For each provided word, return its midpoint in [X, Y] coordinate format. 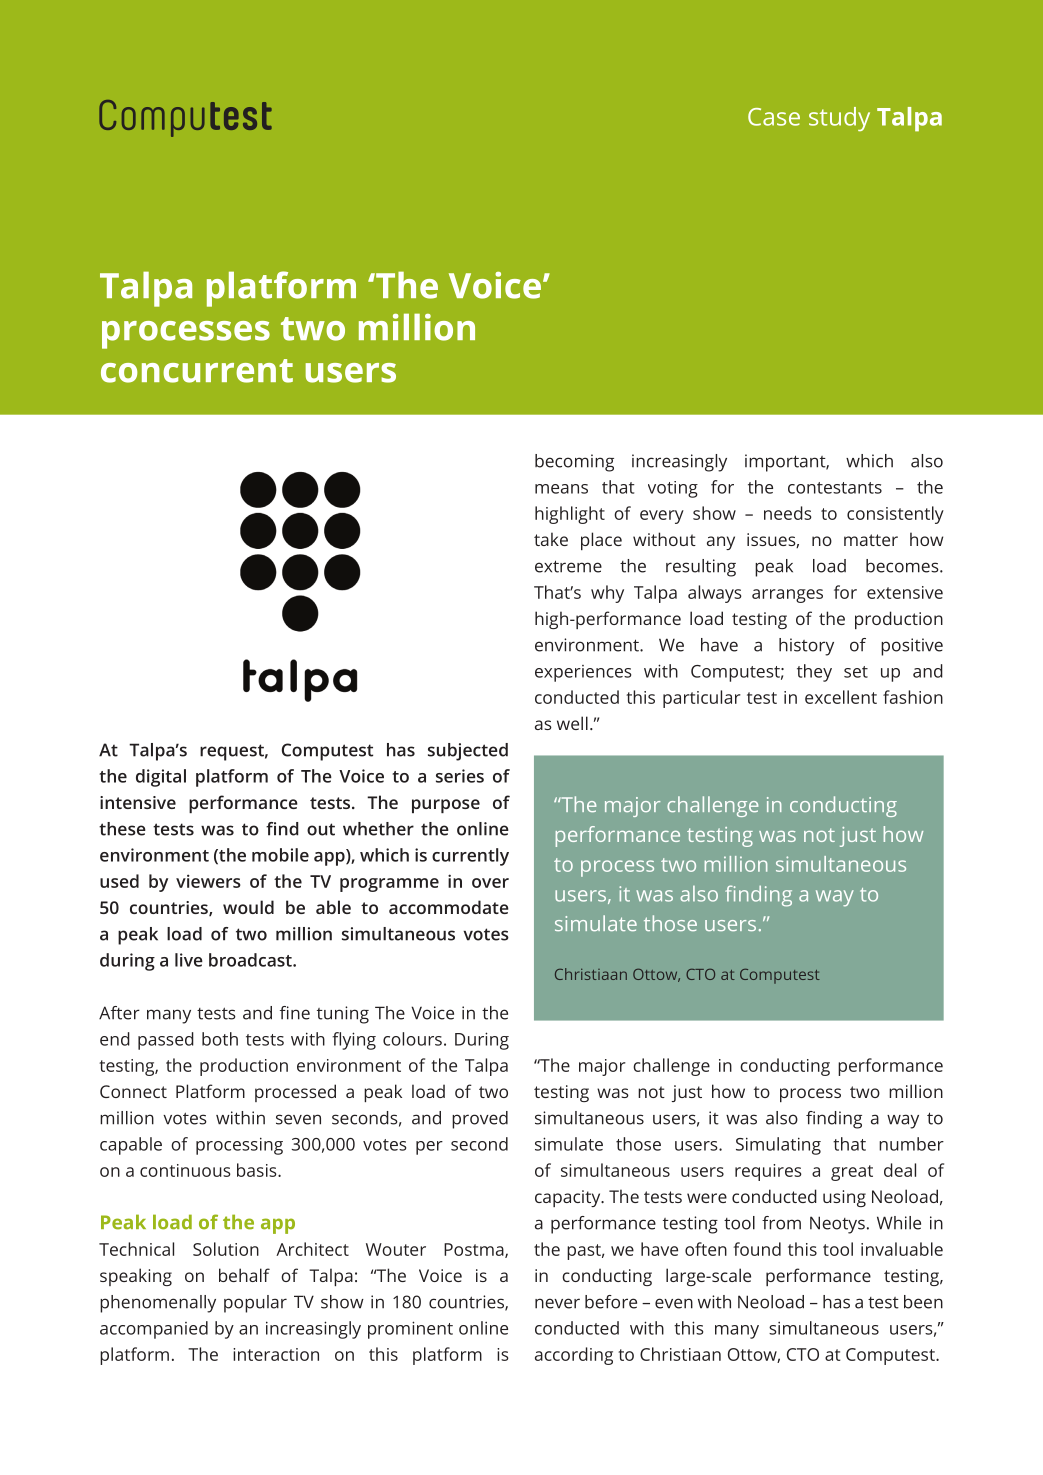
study [839, 119]
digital [161, 778]
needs [788, 513]
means [561, 489]
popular [255, 1304]
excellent [841, 697]
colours [412, 1039]
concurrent [197, 371]
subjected [468, 752]
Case [774, 117]
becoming [574, 463]
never [557, 1303]
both [220, 1039]
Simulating [778, 1146]
